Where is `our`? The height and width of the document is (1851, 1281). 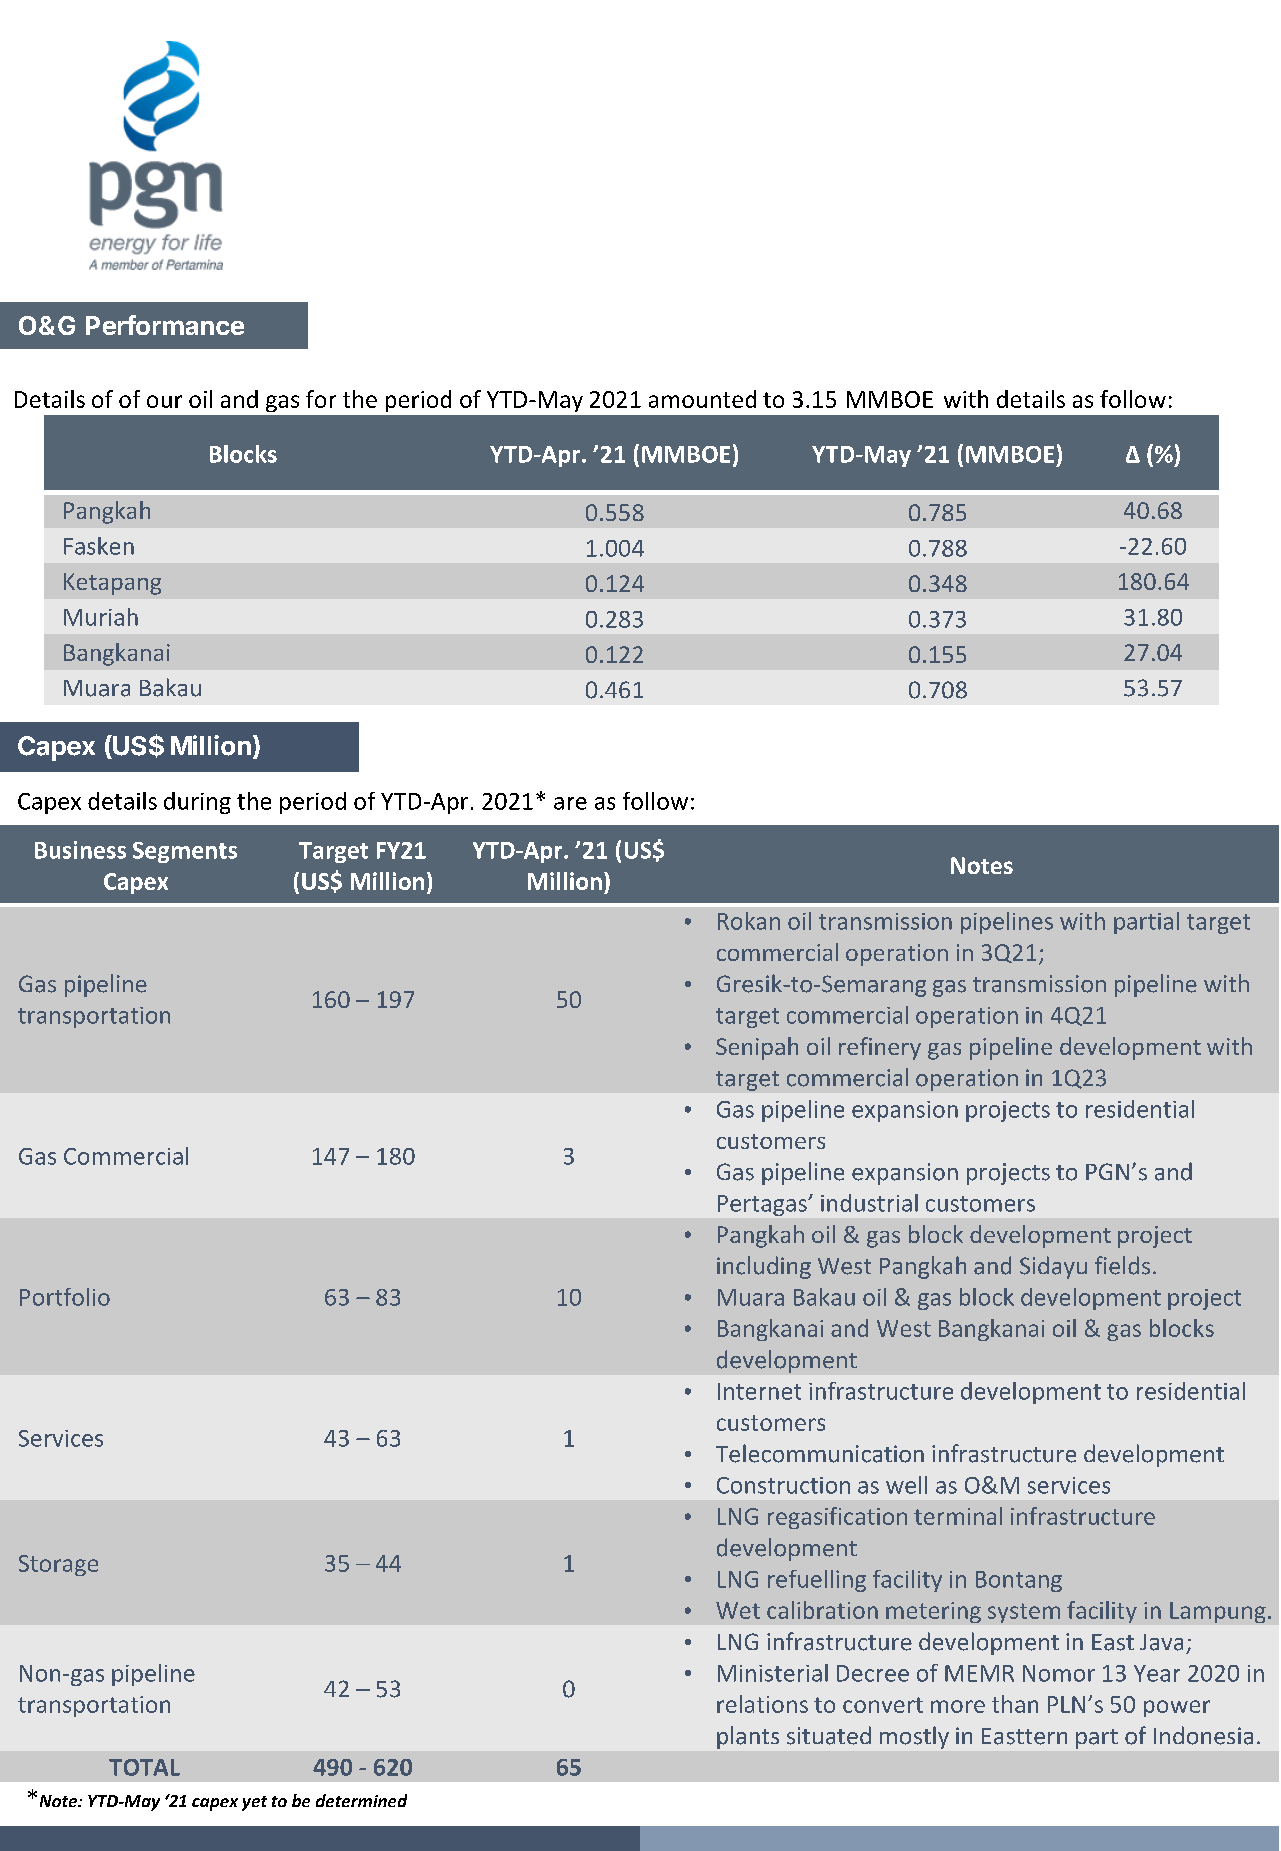 our is located at coordinates (164, 401).
